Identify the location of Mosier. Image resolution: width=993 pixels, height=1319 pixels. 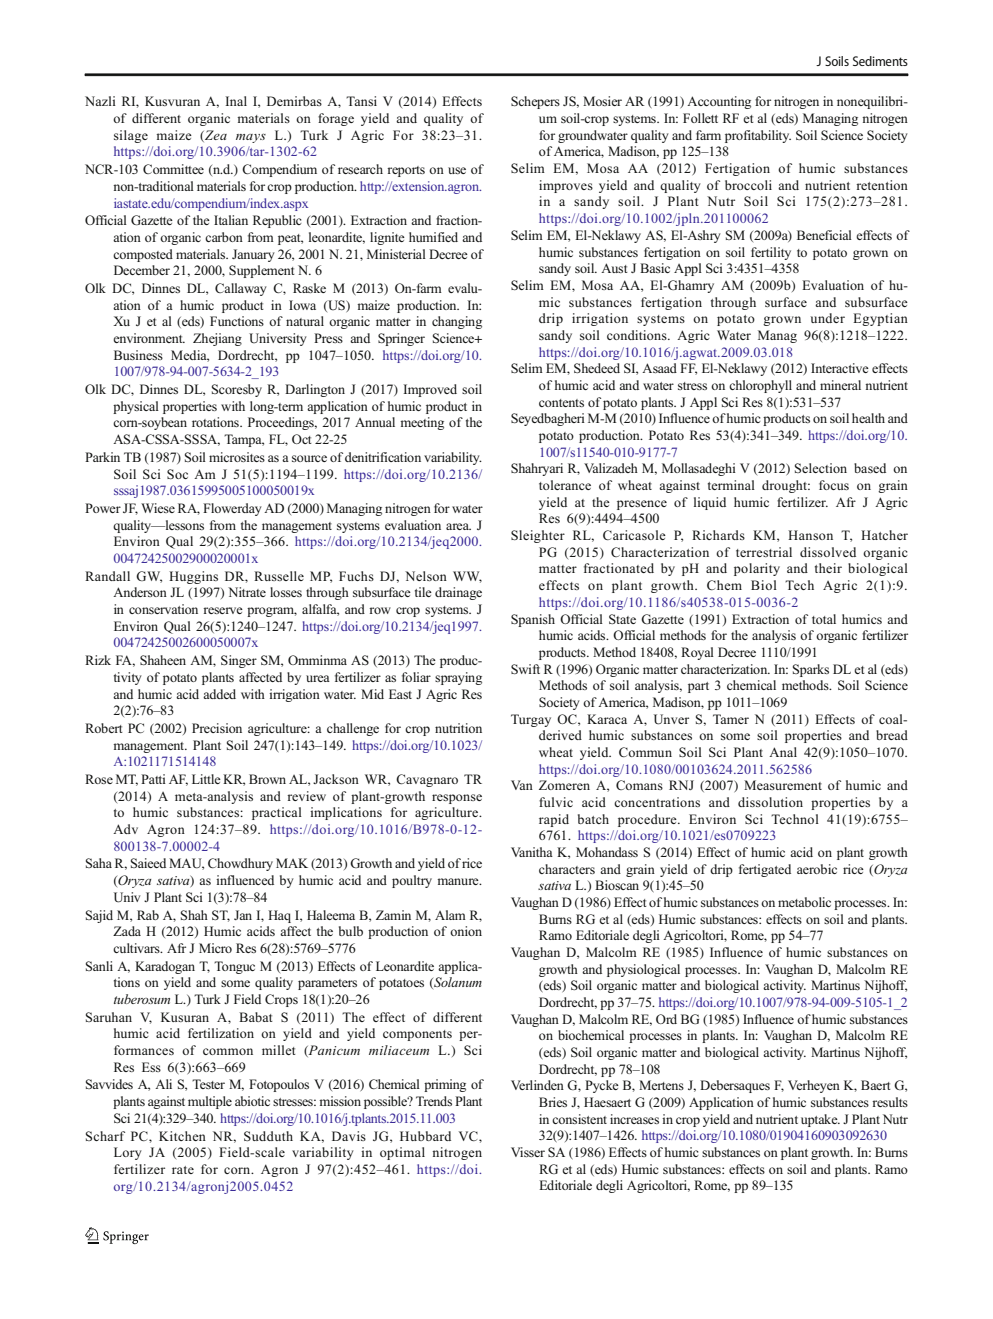
(602, 101).
